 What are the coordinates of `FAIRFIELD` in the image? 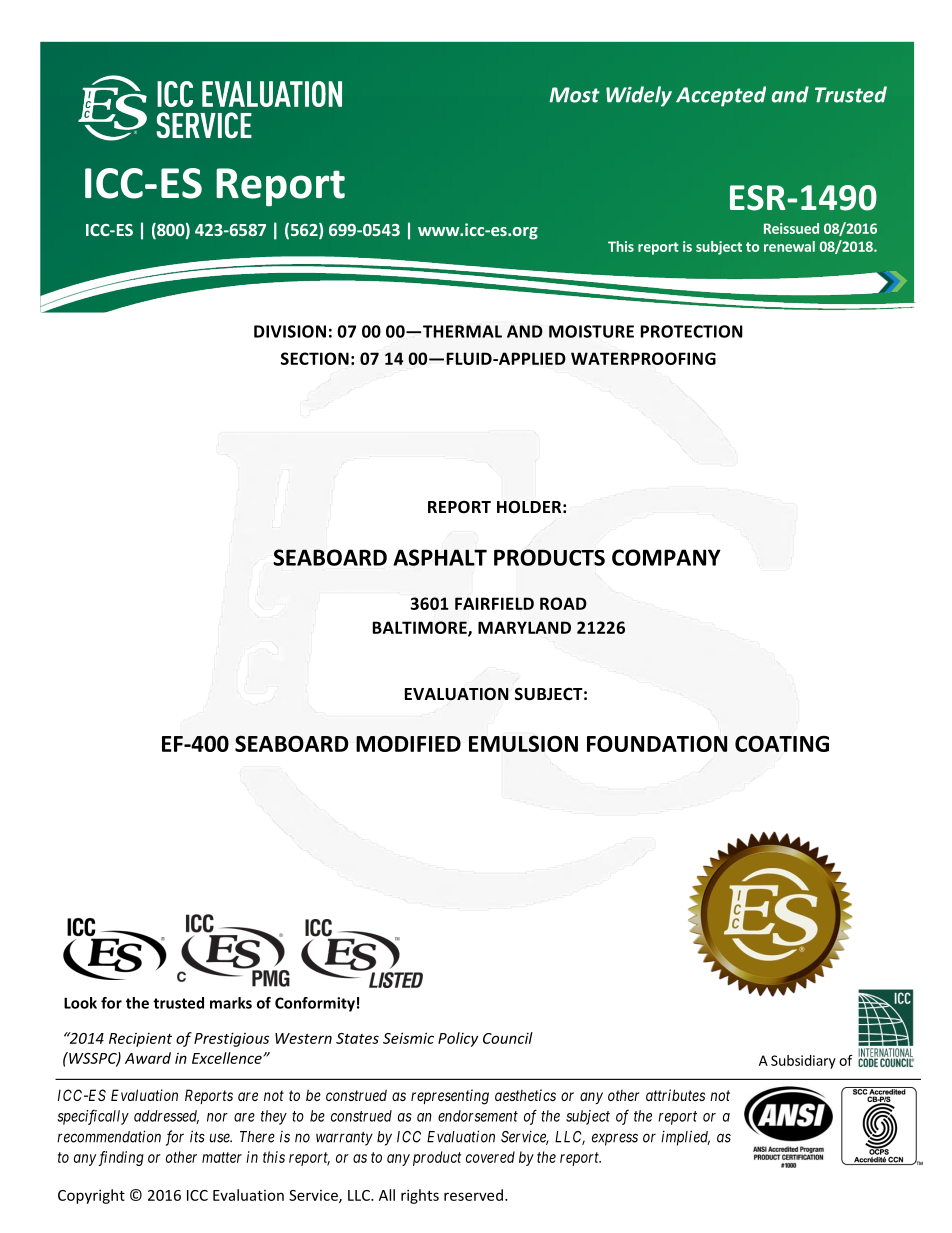 It's located at (494, 603).
